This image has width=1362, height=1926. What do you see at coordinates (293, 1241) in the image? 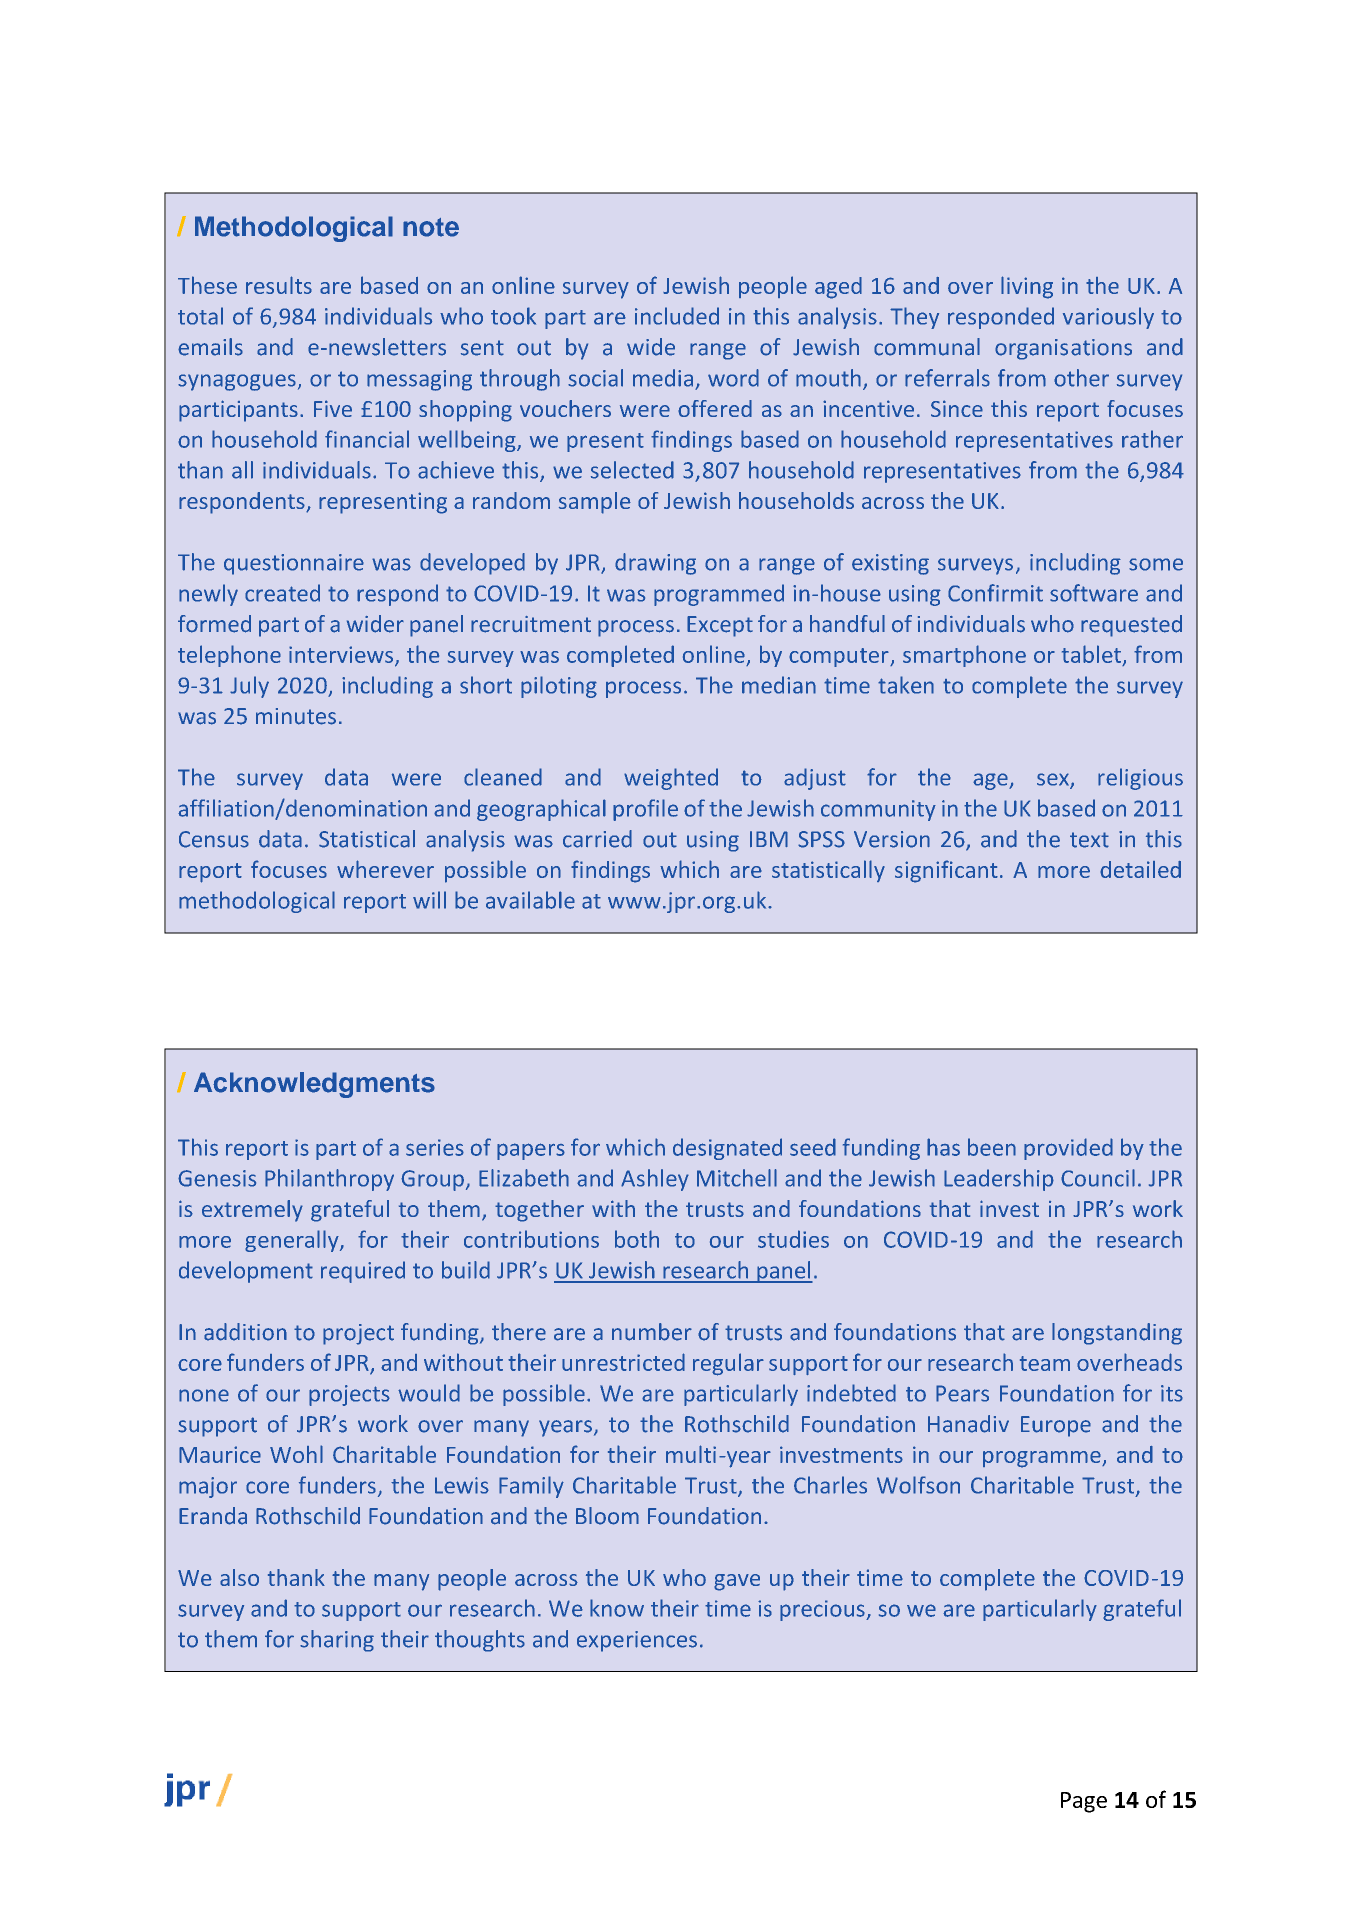
I see `generally` at bounding box center [293, 1241].
